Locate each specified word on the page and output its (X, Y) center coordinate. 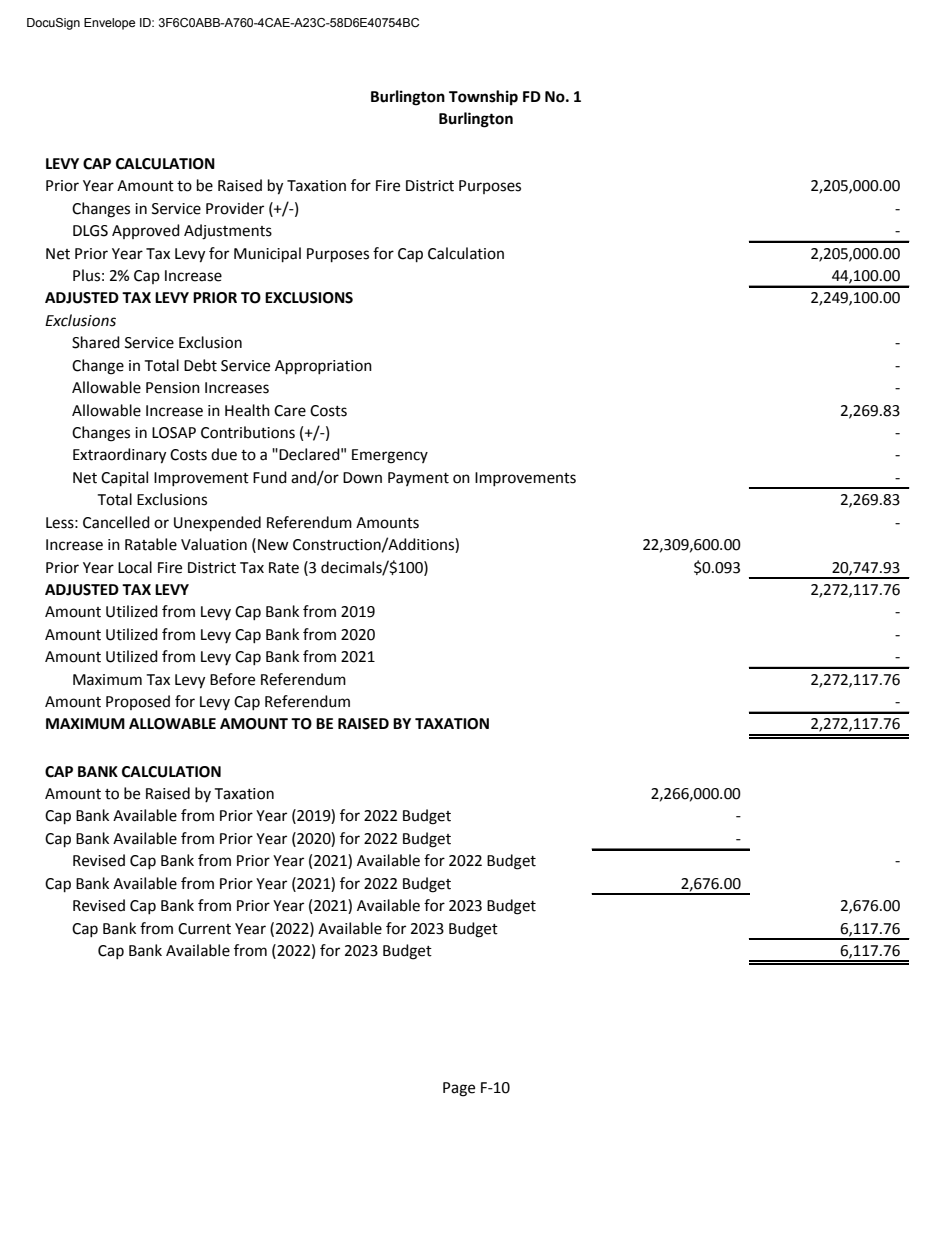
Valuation (214, 544)
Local (135, 567)
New (273, 545)
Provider (235, 208)
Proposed (138, 702)
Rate (284, 568)
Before (232, 679)
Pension (173, 388)
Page (459, 1089)
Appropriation (323, 367)
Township (483, 98)
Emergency (390, 456)
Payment (418, 479)
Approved (146, 231)
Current (204, 929)
